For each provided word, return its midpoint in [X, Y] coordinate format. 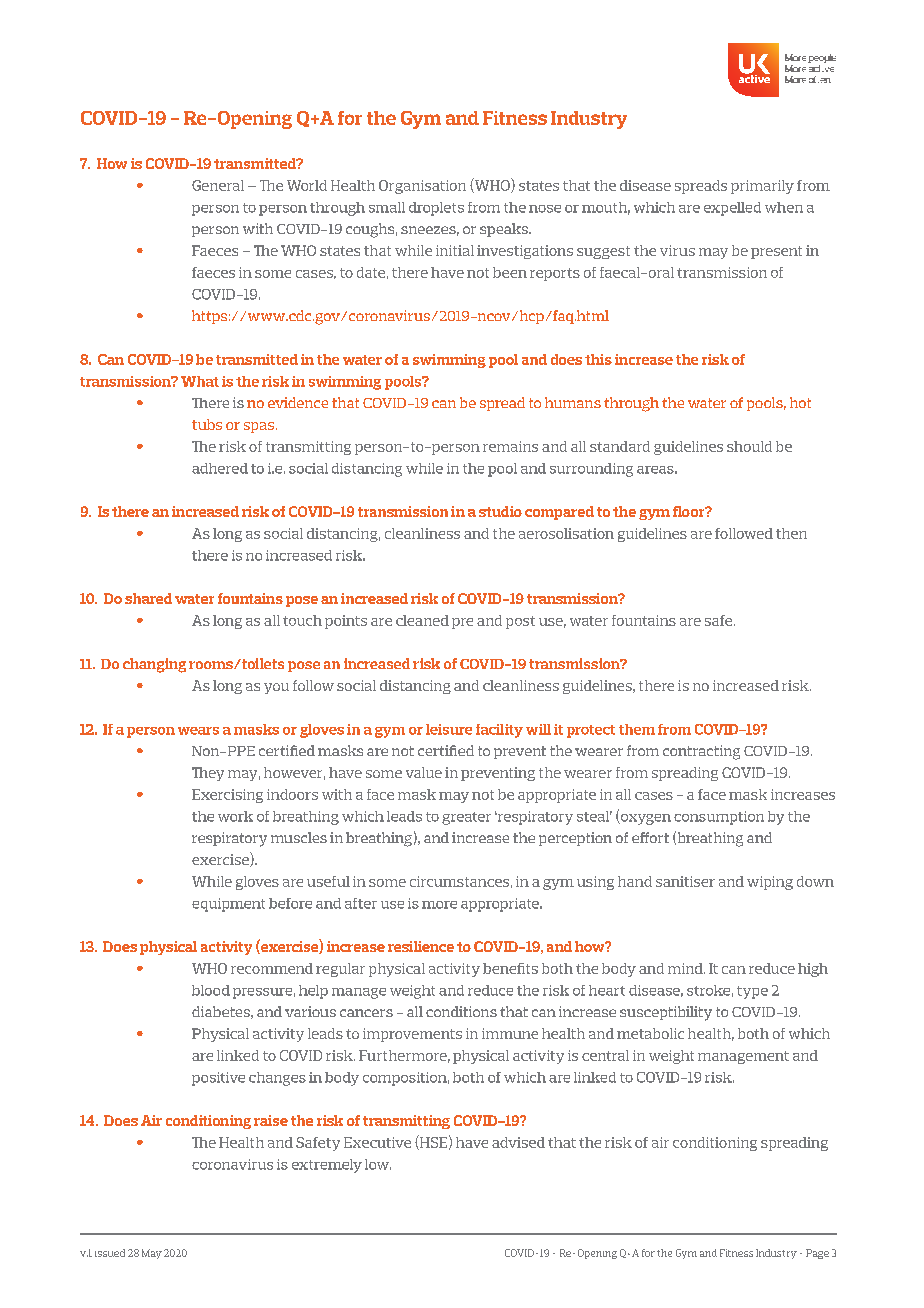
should [749, 446]
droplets [436, 209]
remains [510, 446]
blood [211, 990]
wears [198, 731]
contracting [701, 752]
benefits [510, 968]
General [218, 185]
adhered [220, 468]
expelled [732, 209]
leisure [449, 729]
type [752, 992]
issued [110, 1253]
